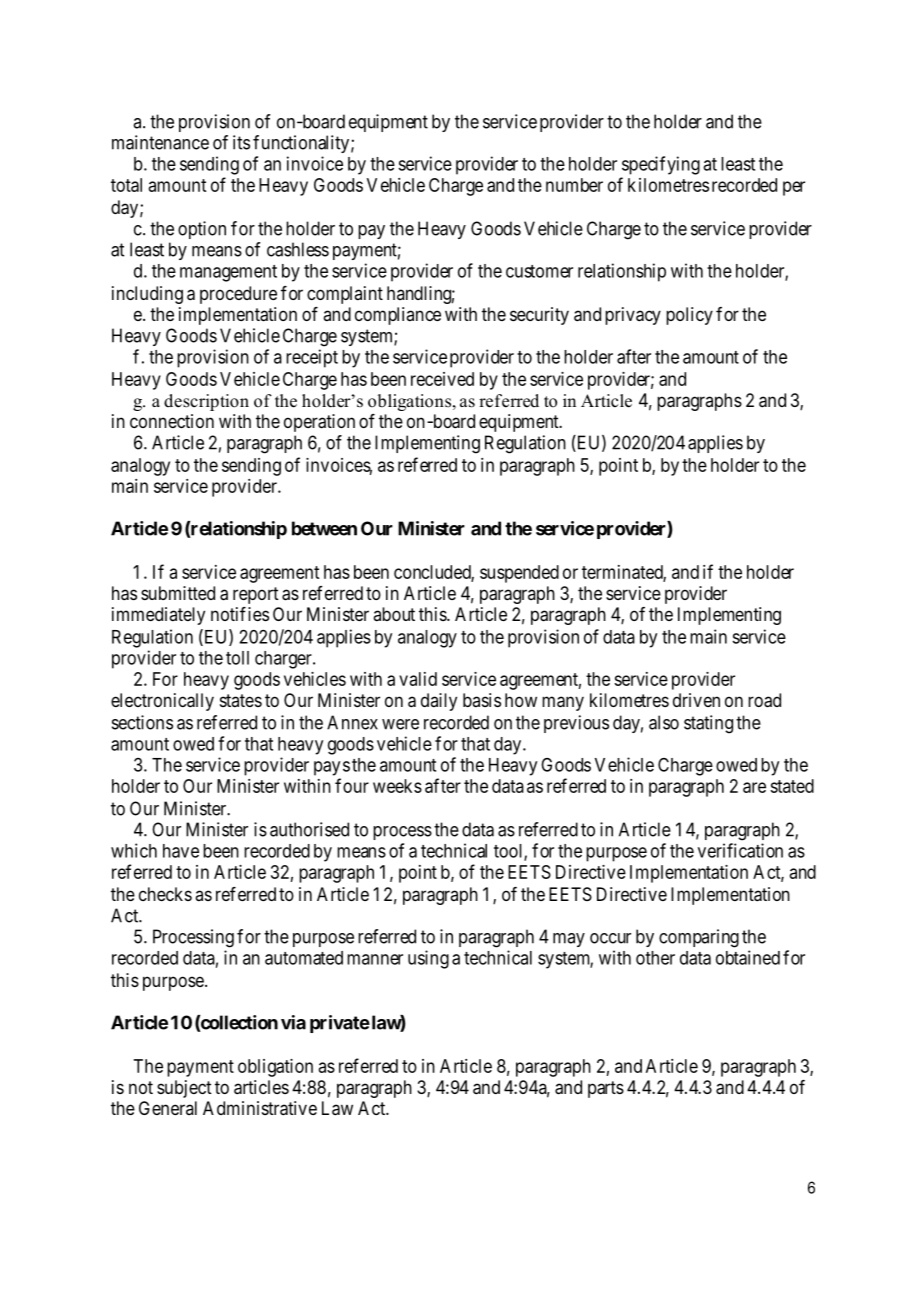  Describe the element at coordinates (241, 142) in the document. I see `its` at that location.
